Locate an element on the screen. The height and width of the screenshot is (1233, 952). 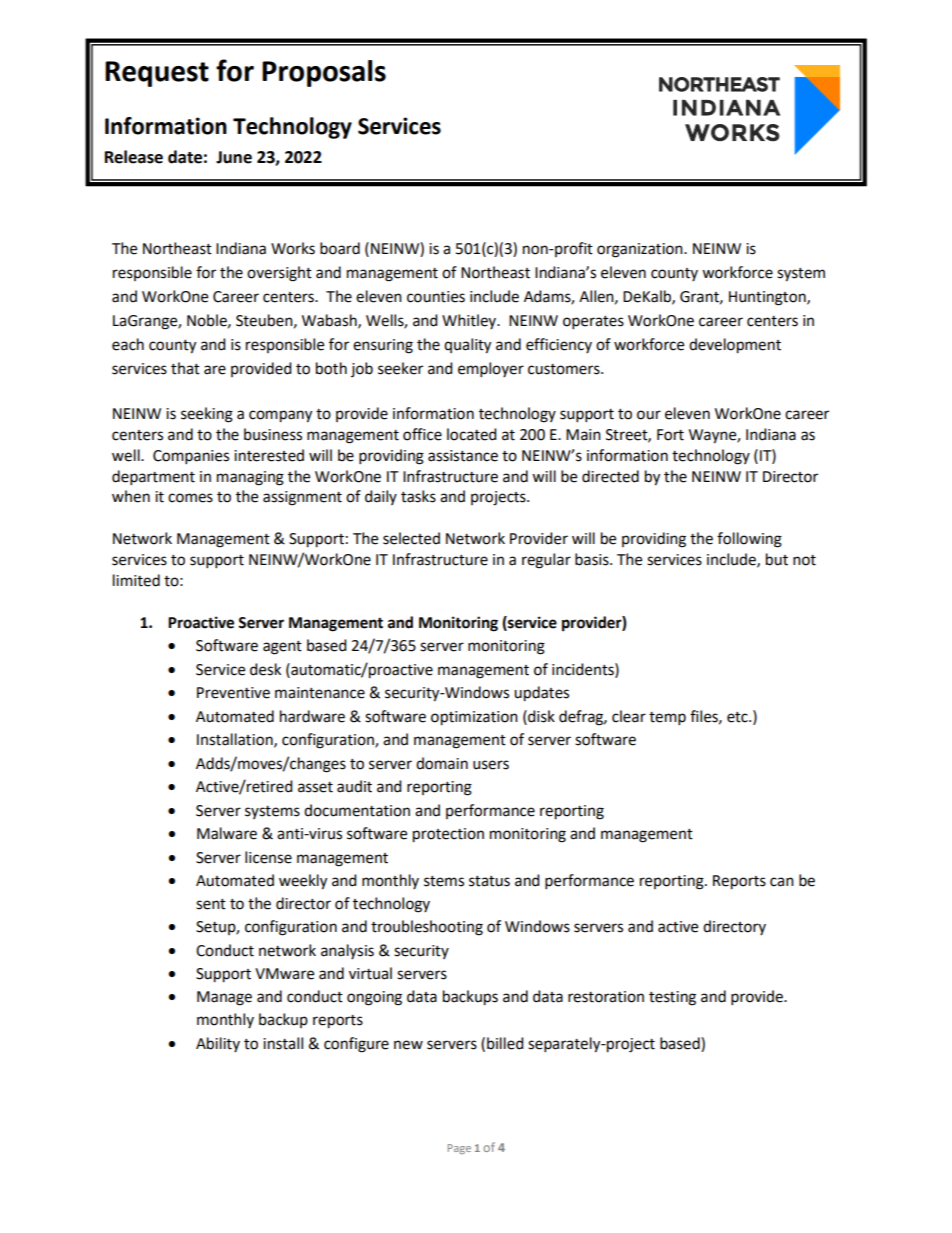
Ability is located at coordinates (218, 1044).
